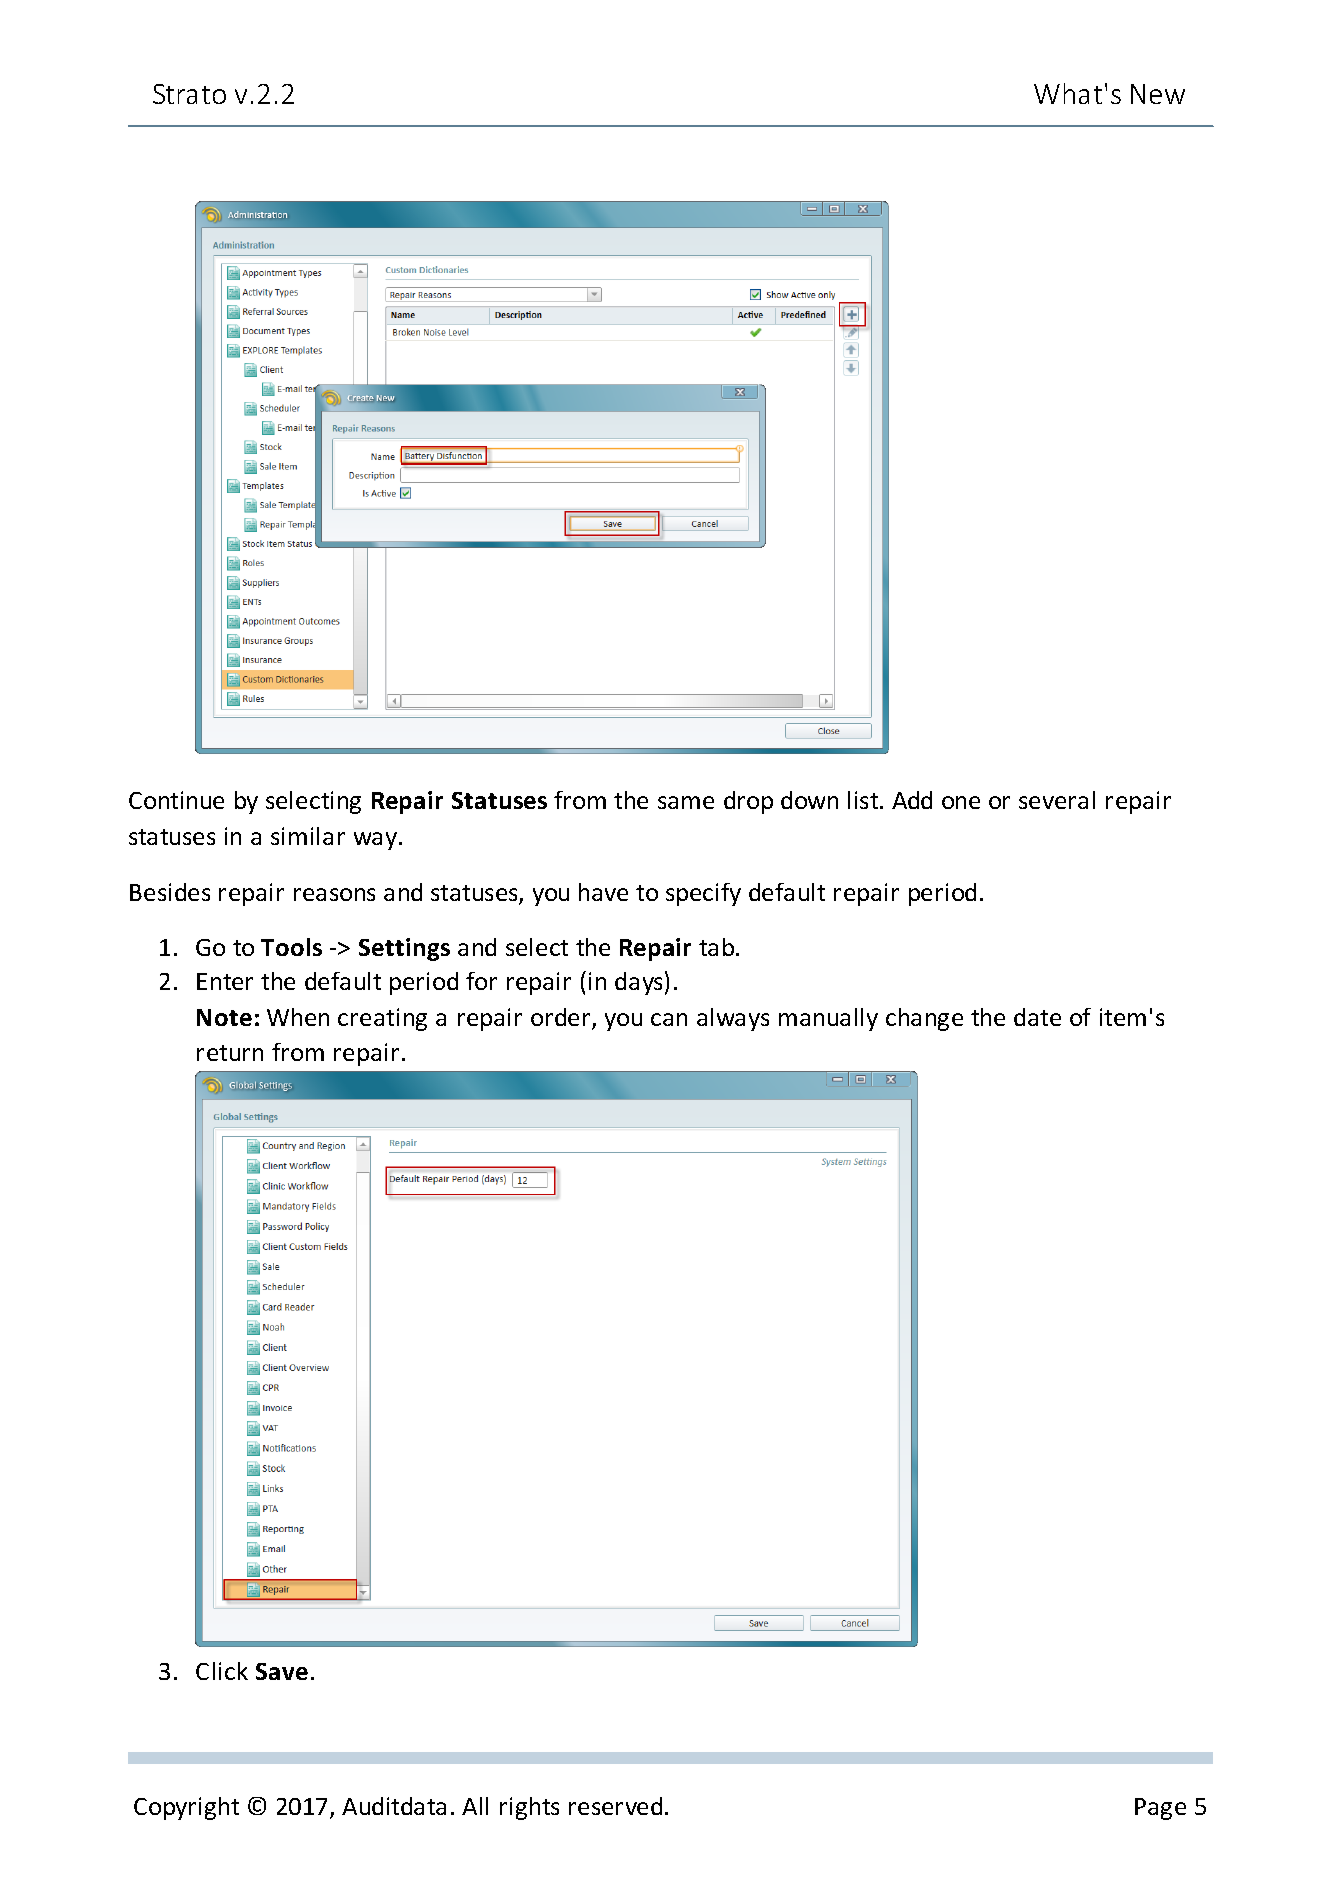 The height and width of the document is (1897, 1341). What do you see at coordinates (1158, 94) in the document?
I see `New` at bounding box center [1158, 94].
